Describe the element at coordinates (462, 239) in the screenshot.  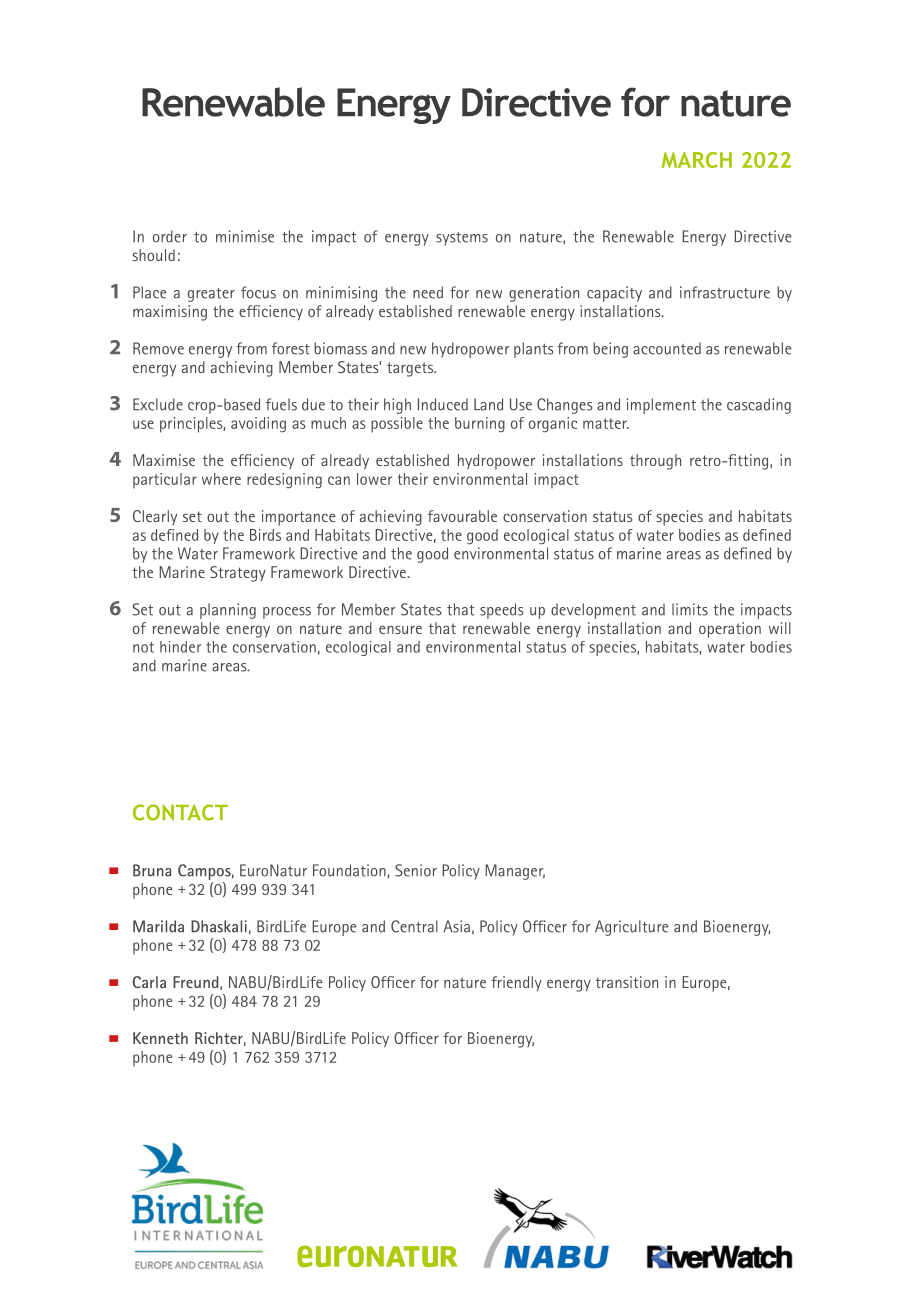
I see `systems` at that location.
